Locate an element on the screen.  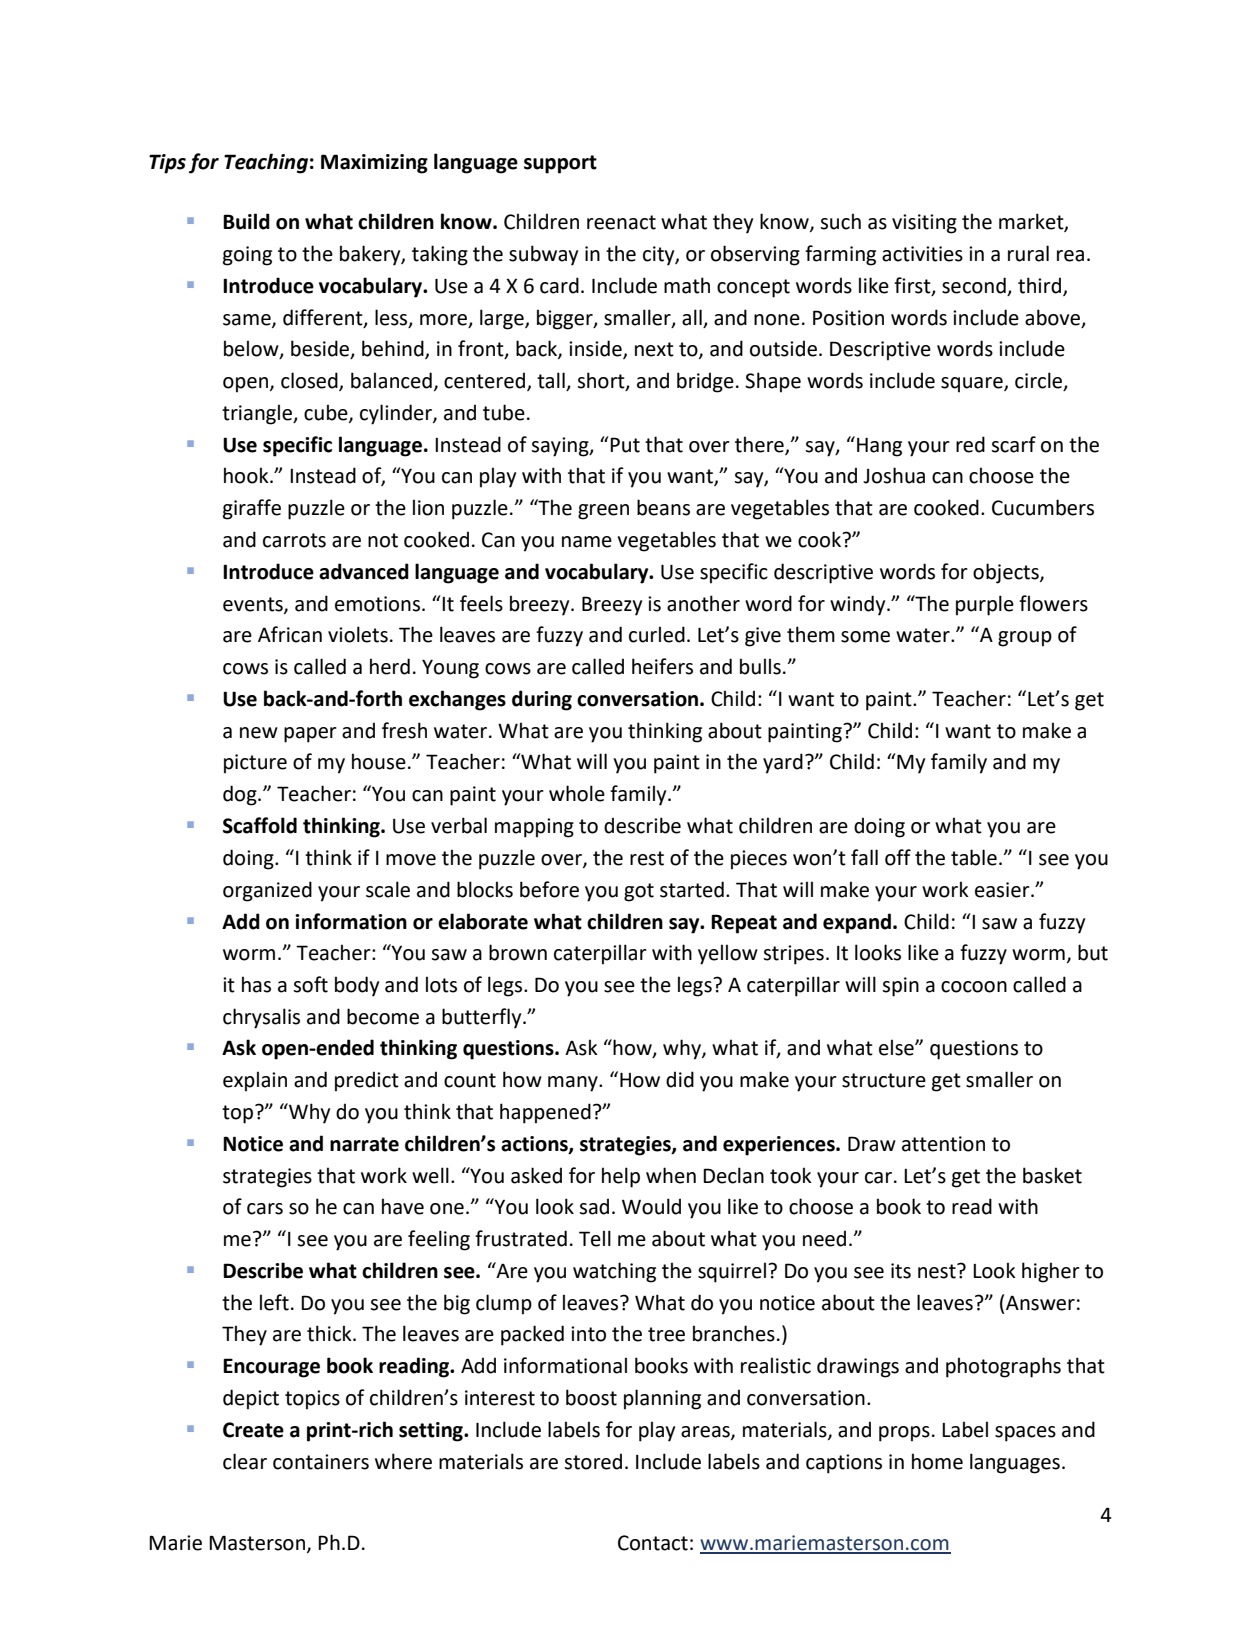
Build is located at coordinates (246, 221).
